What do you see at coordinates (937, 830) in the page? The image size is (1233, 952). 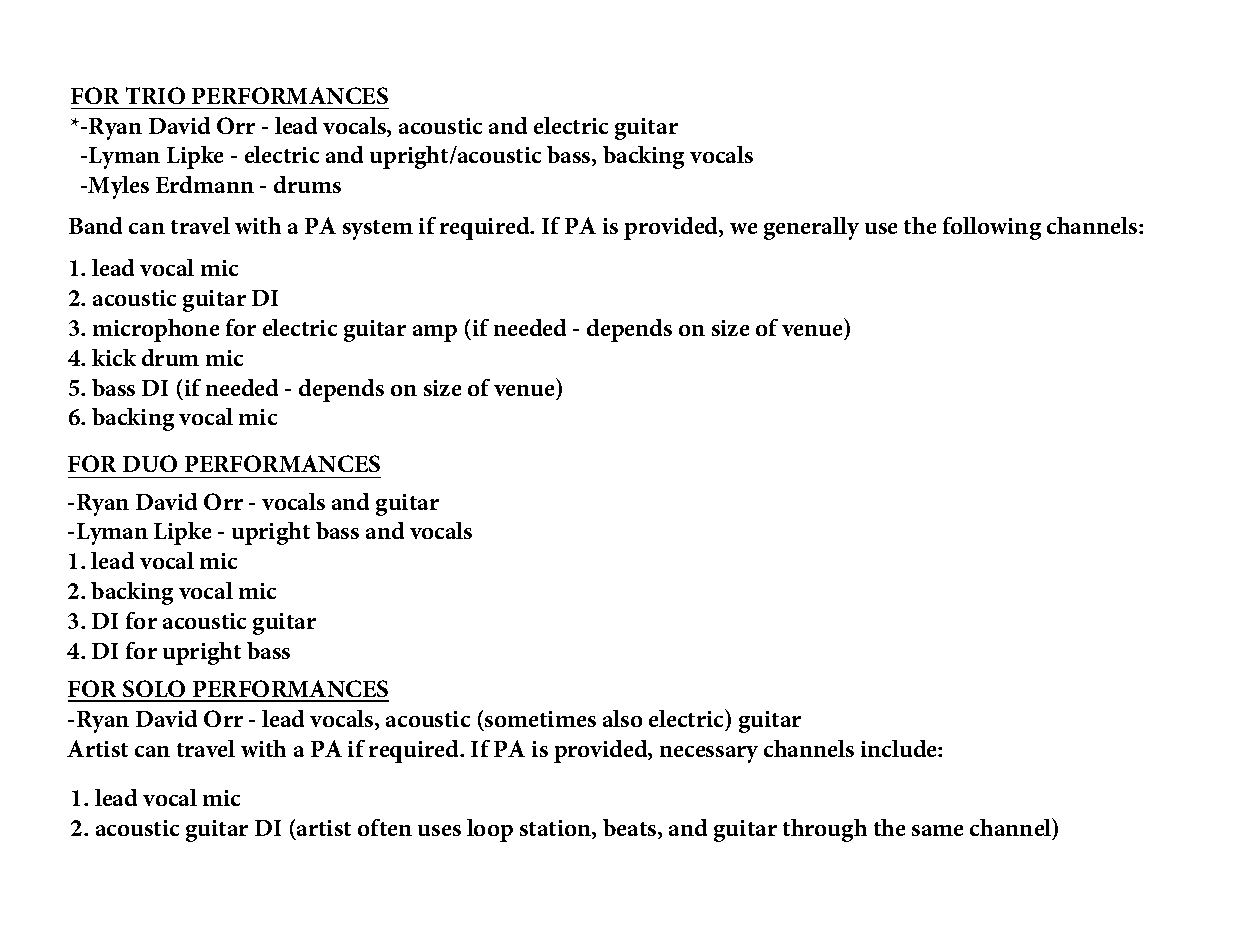 I see `same` at bounding box center [937, 830].
